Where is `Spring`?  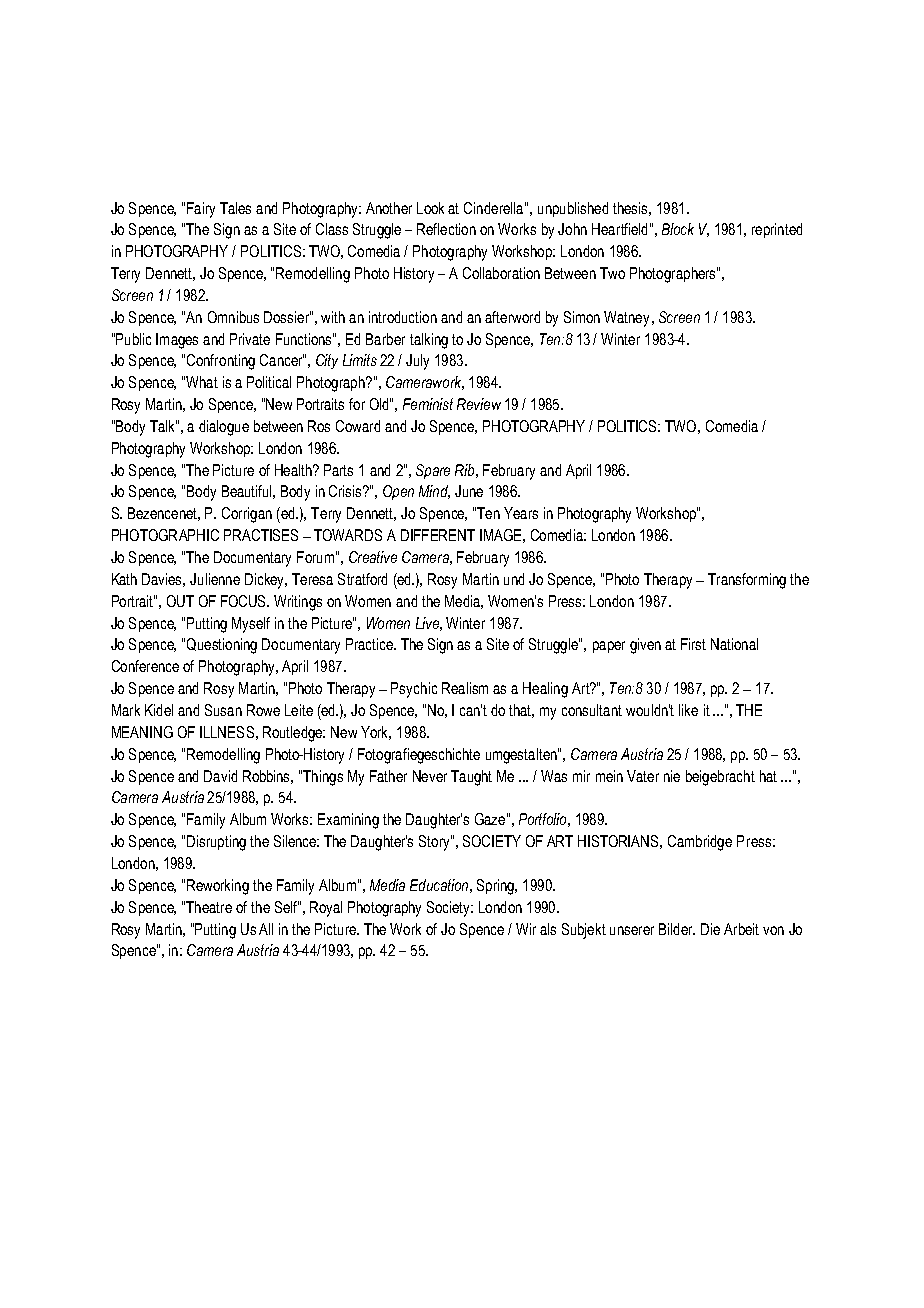
Spring is located at coordinates (497, 887).
